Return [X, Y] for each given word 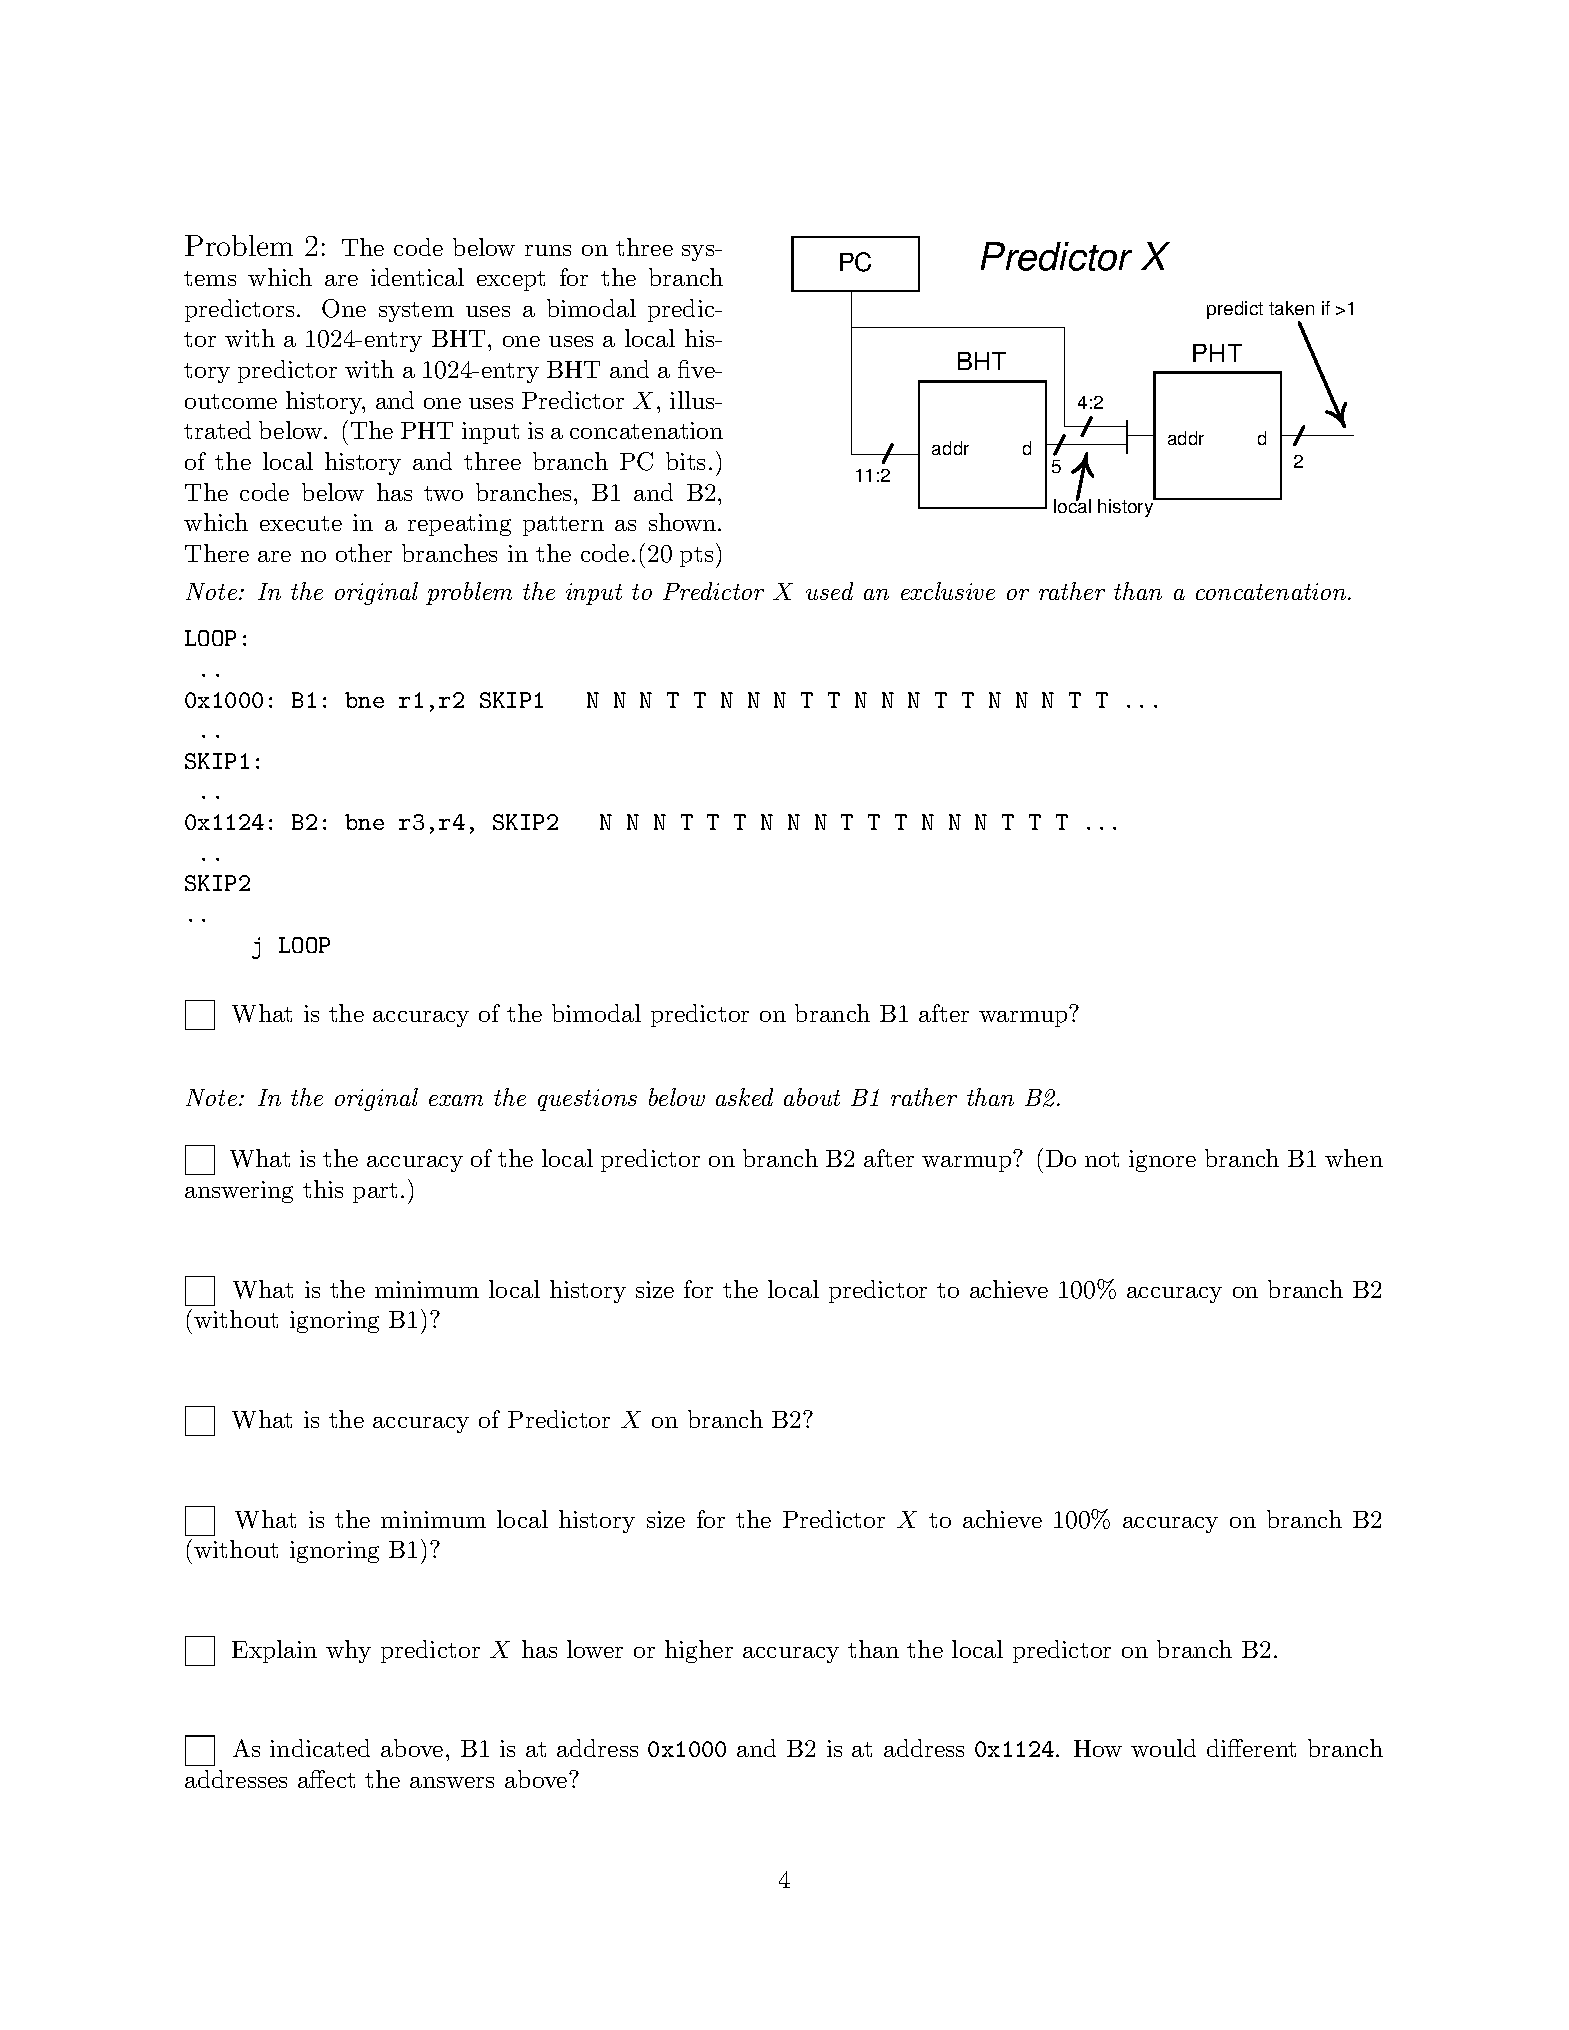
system [416, 312]
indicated [320, 1748]
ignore [1162, 1161]
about [812, 1097]
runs [548, 250]
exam [456, 1100]
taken [1291, 308]
